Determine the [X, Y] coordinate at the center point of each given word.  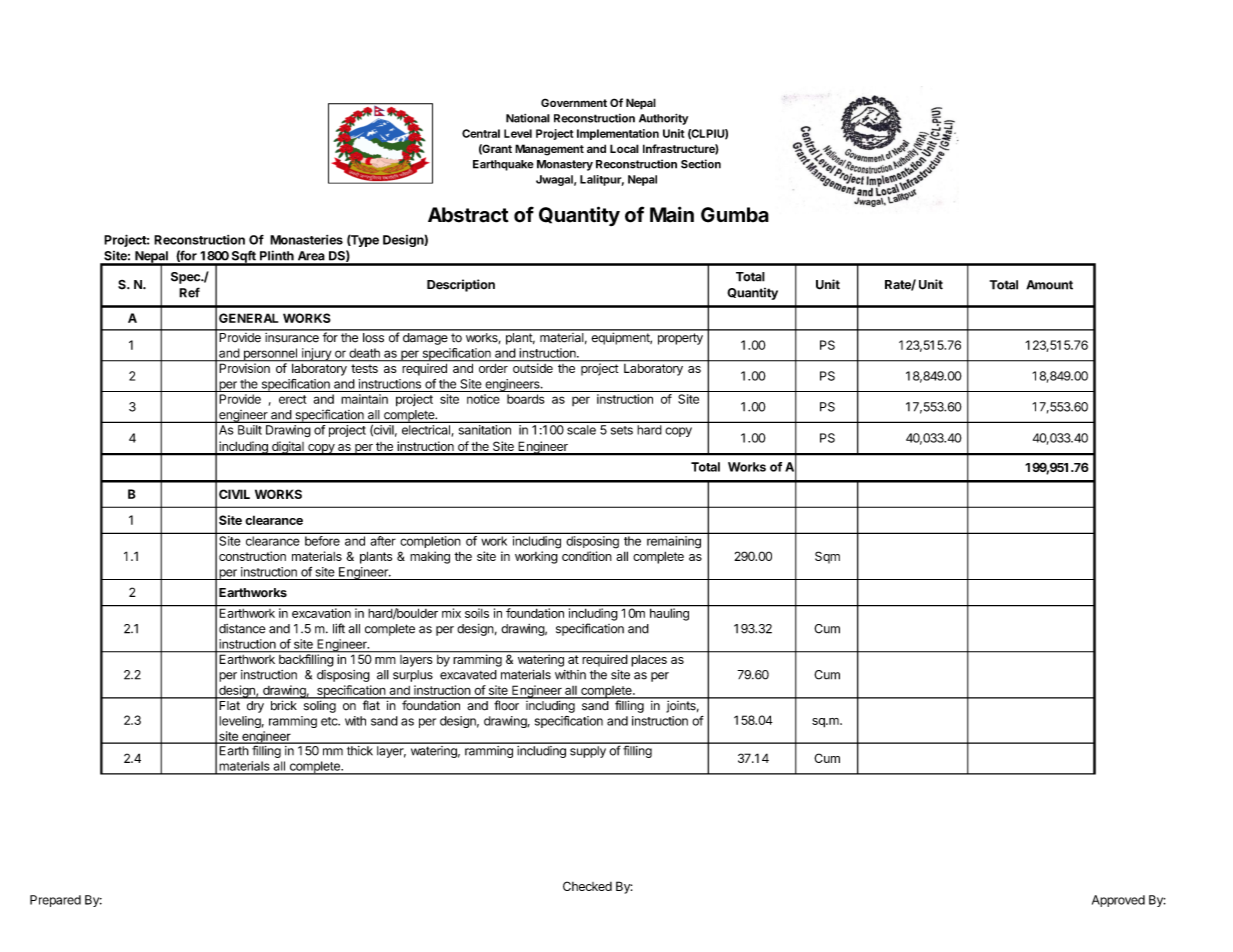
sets [622, 430]
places [649, 659]
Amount [1049, 285]
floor [506, 704]
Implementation [618, 134]
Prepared [55, 901]
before [322, 541]
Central [481, 133]
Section [701, 164]
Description [461, 285]
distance [242, 629]
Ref [189, 292]
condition [587, 556]
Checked [587, 886]
